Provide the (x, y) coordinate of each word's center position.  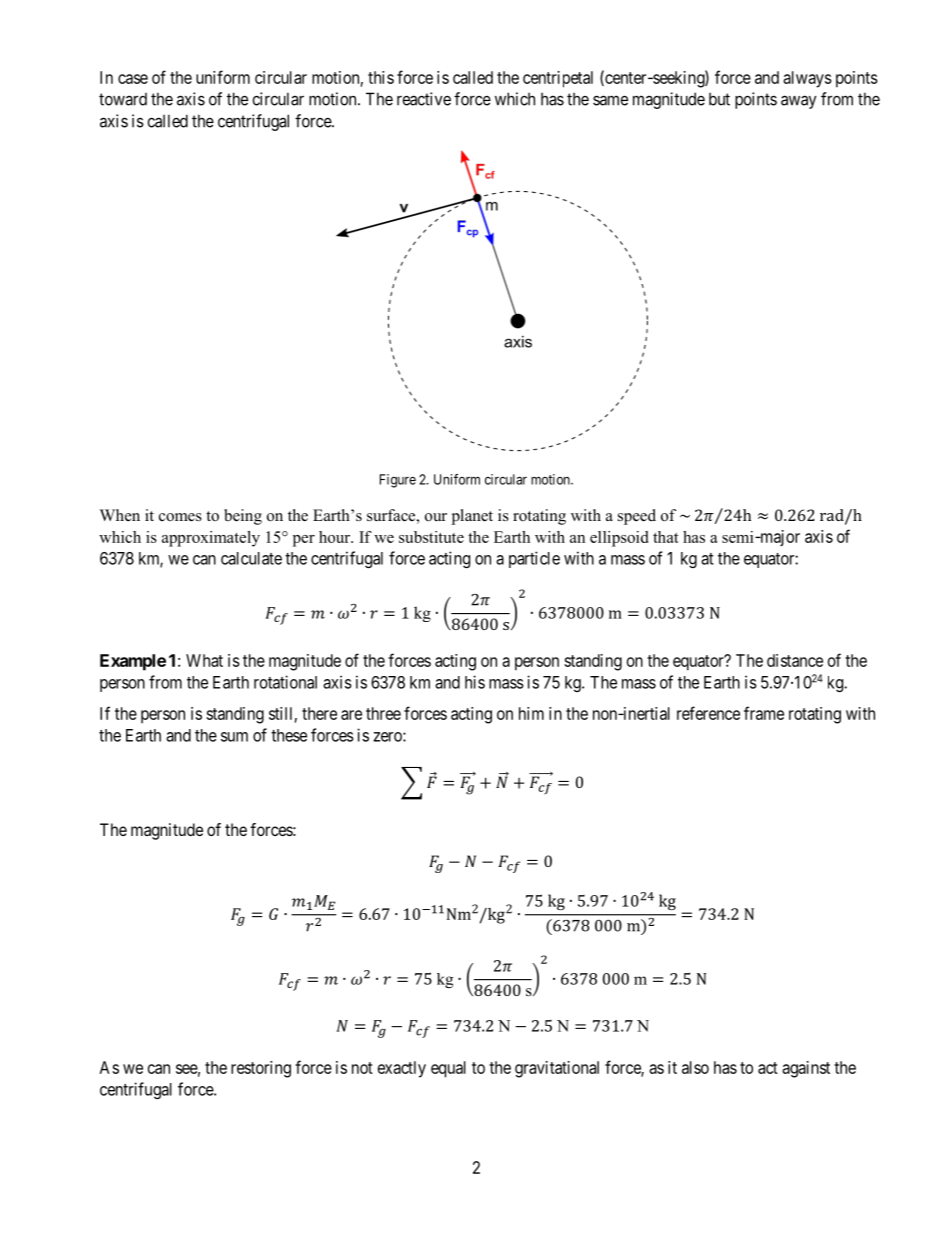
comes (180, 517)
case (133, 79)
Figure (398, 481)
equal (448, 1069)
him (531, 713)
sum (234, 737)
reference (708, 713)
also (695, 1067)
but (719, 99)
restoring (261, 1069)
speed (637, 517)
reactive (424, 99)
